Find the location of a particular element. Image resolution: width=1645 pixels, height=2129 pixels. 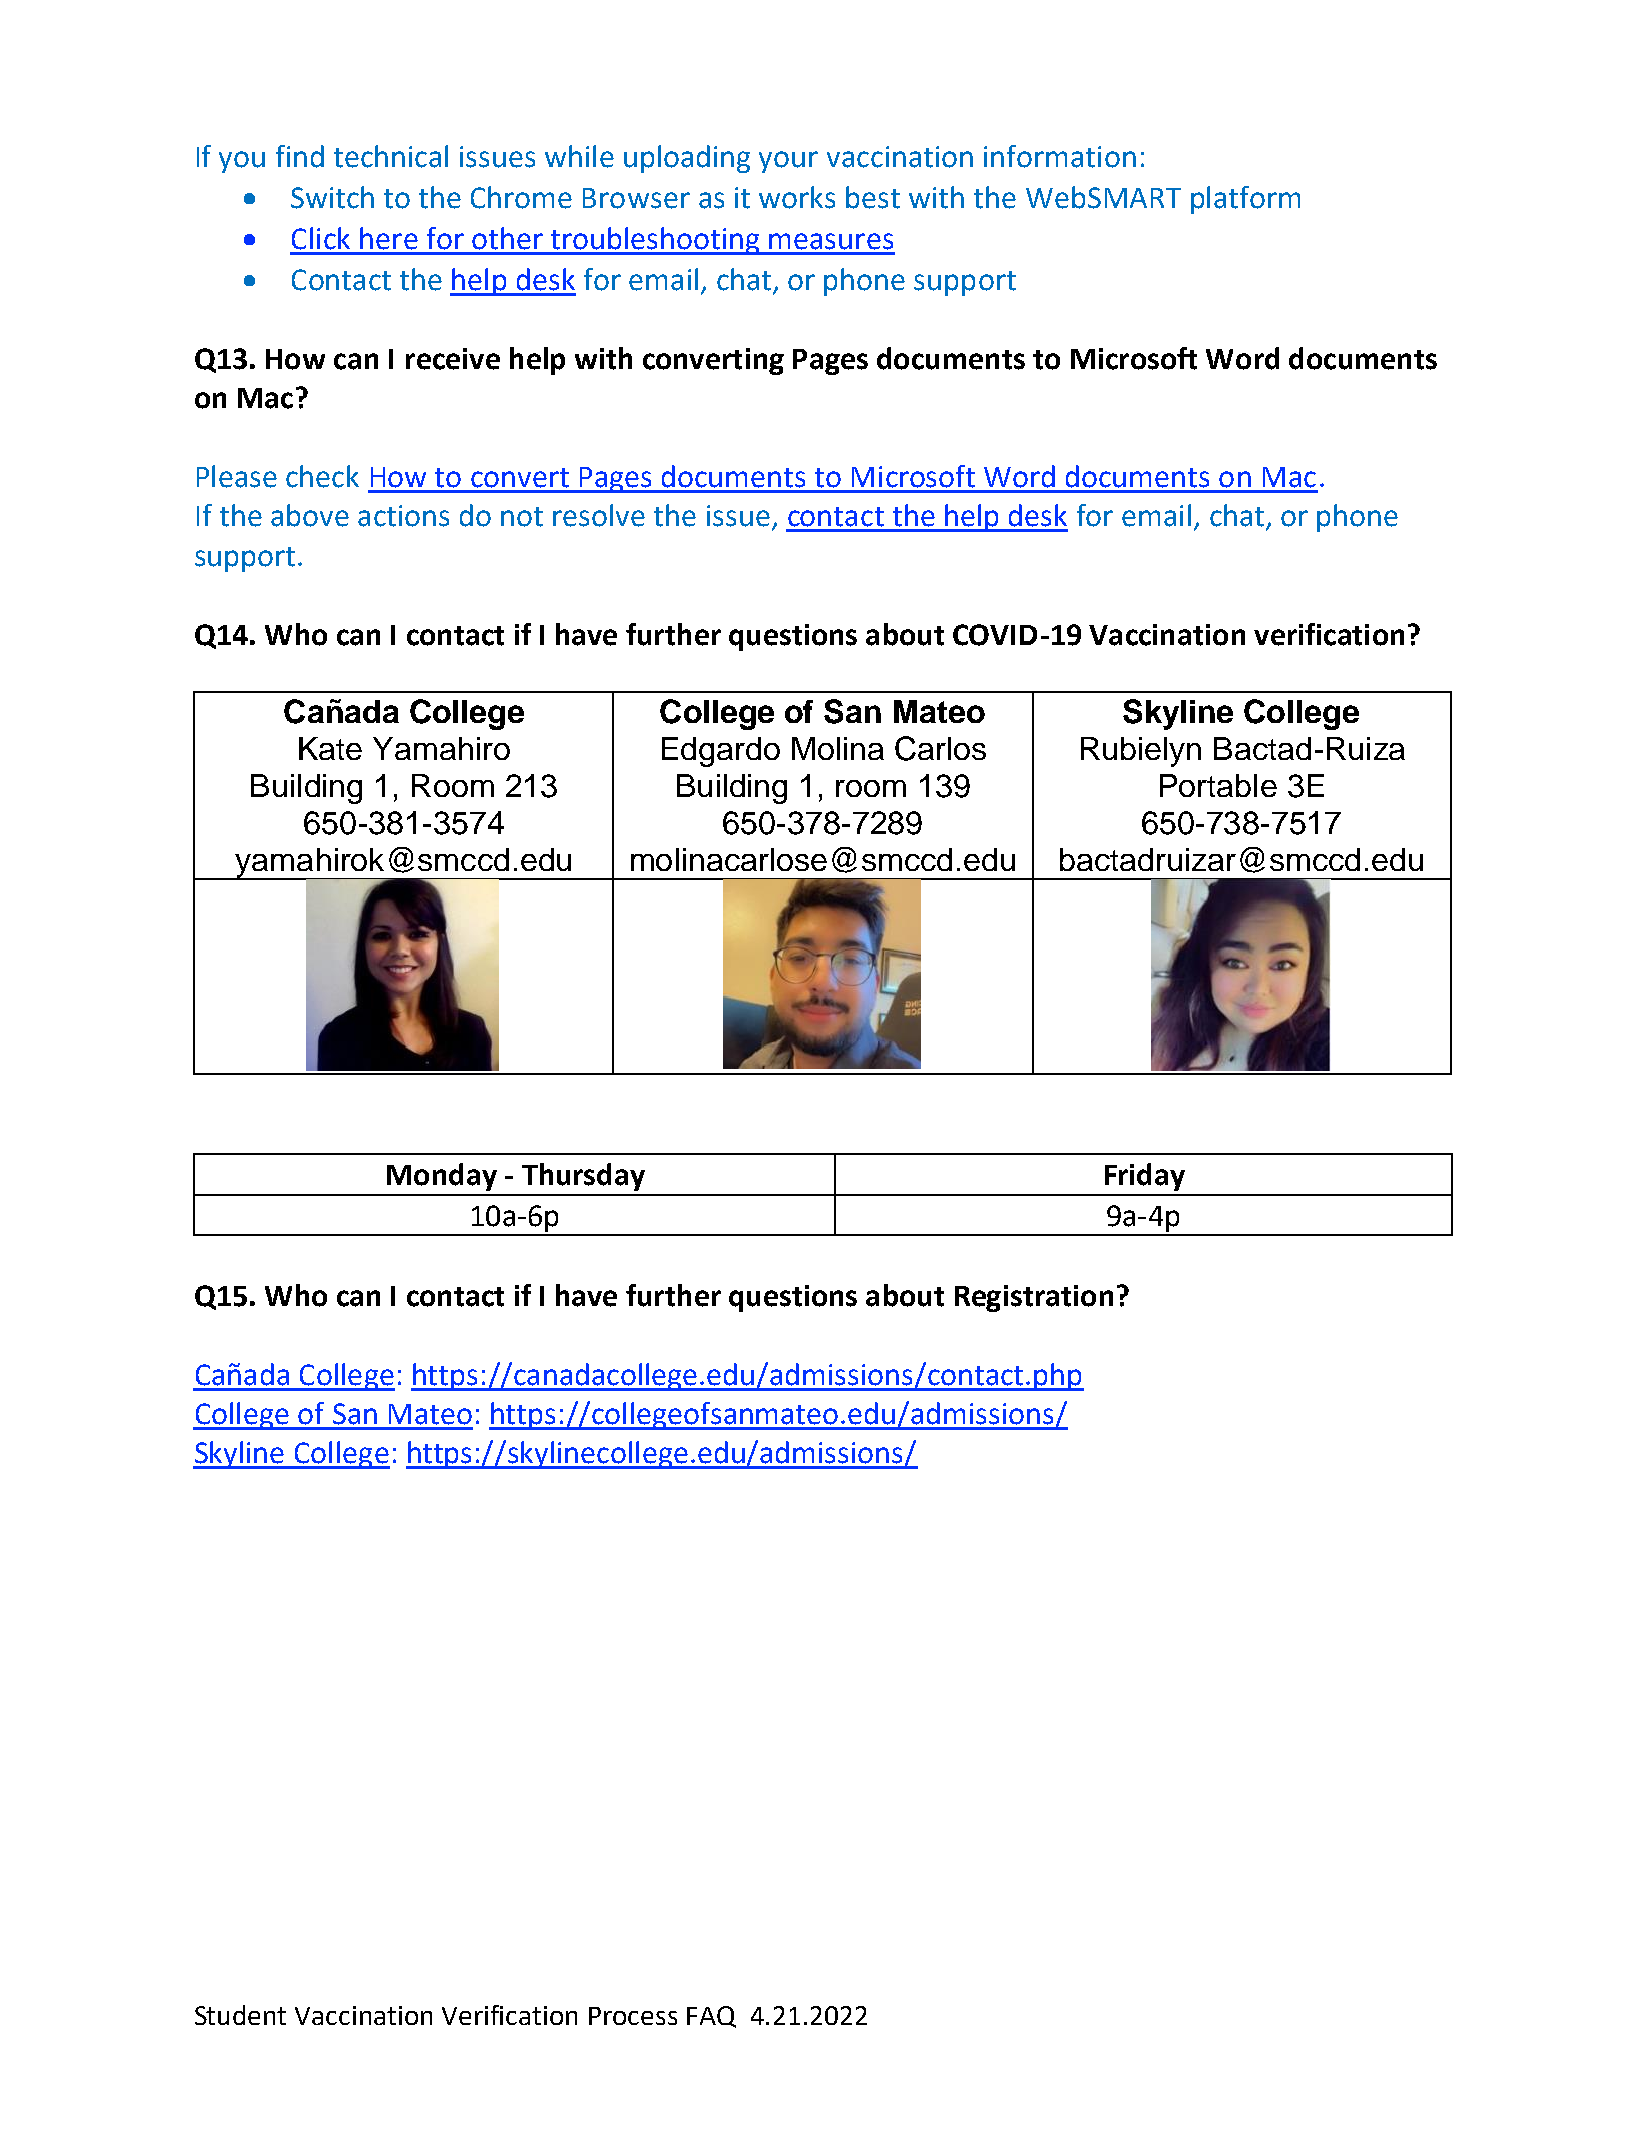

Friday is located at coordinates (1145, 1177).
